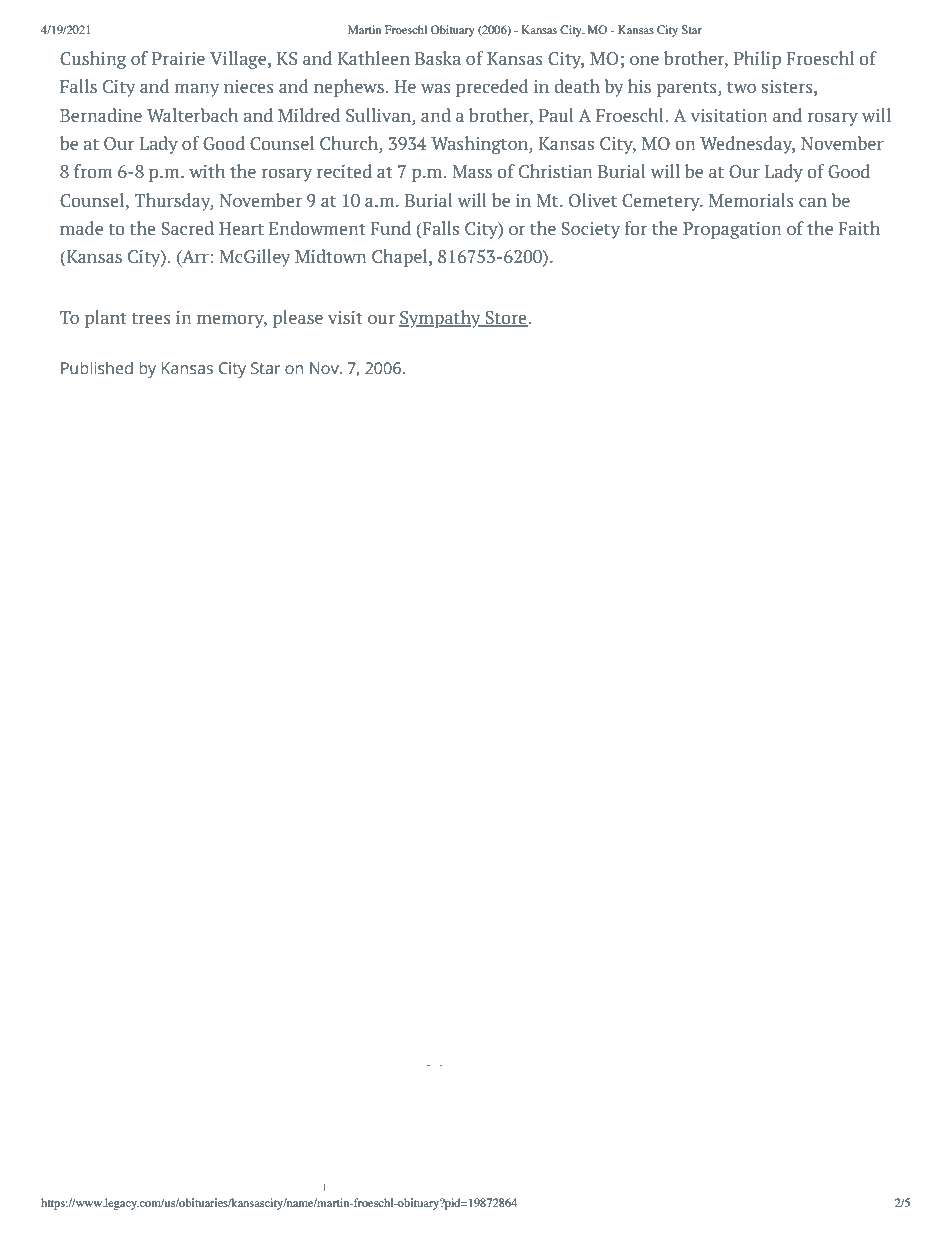  What do you see at coordinates (298, 319) in the screenshot?
I see `please` at bounding box center [298, 319].
